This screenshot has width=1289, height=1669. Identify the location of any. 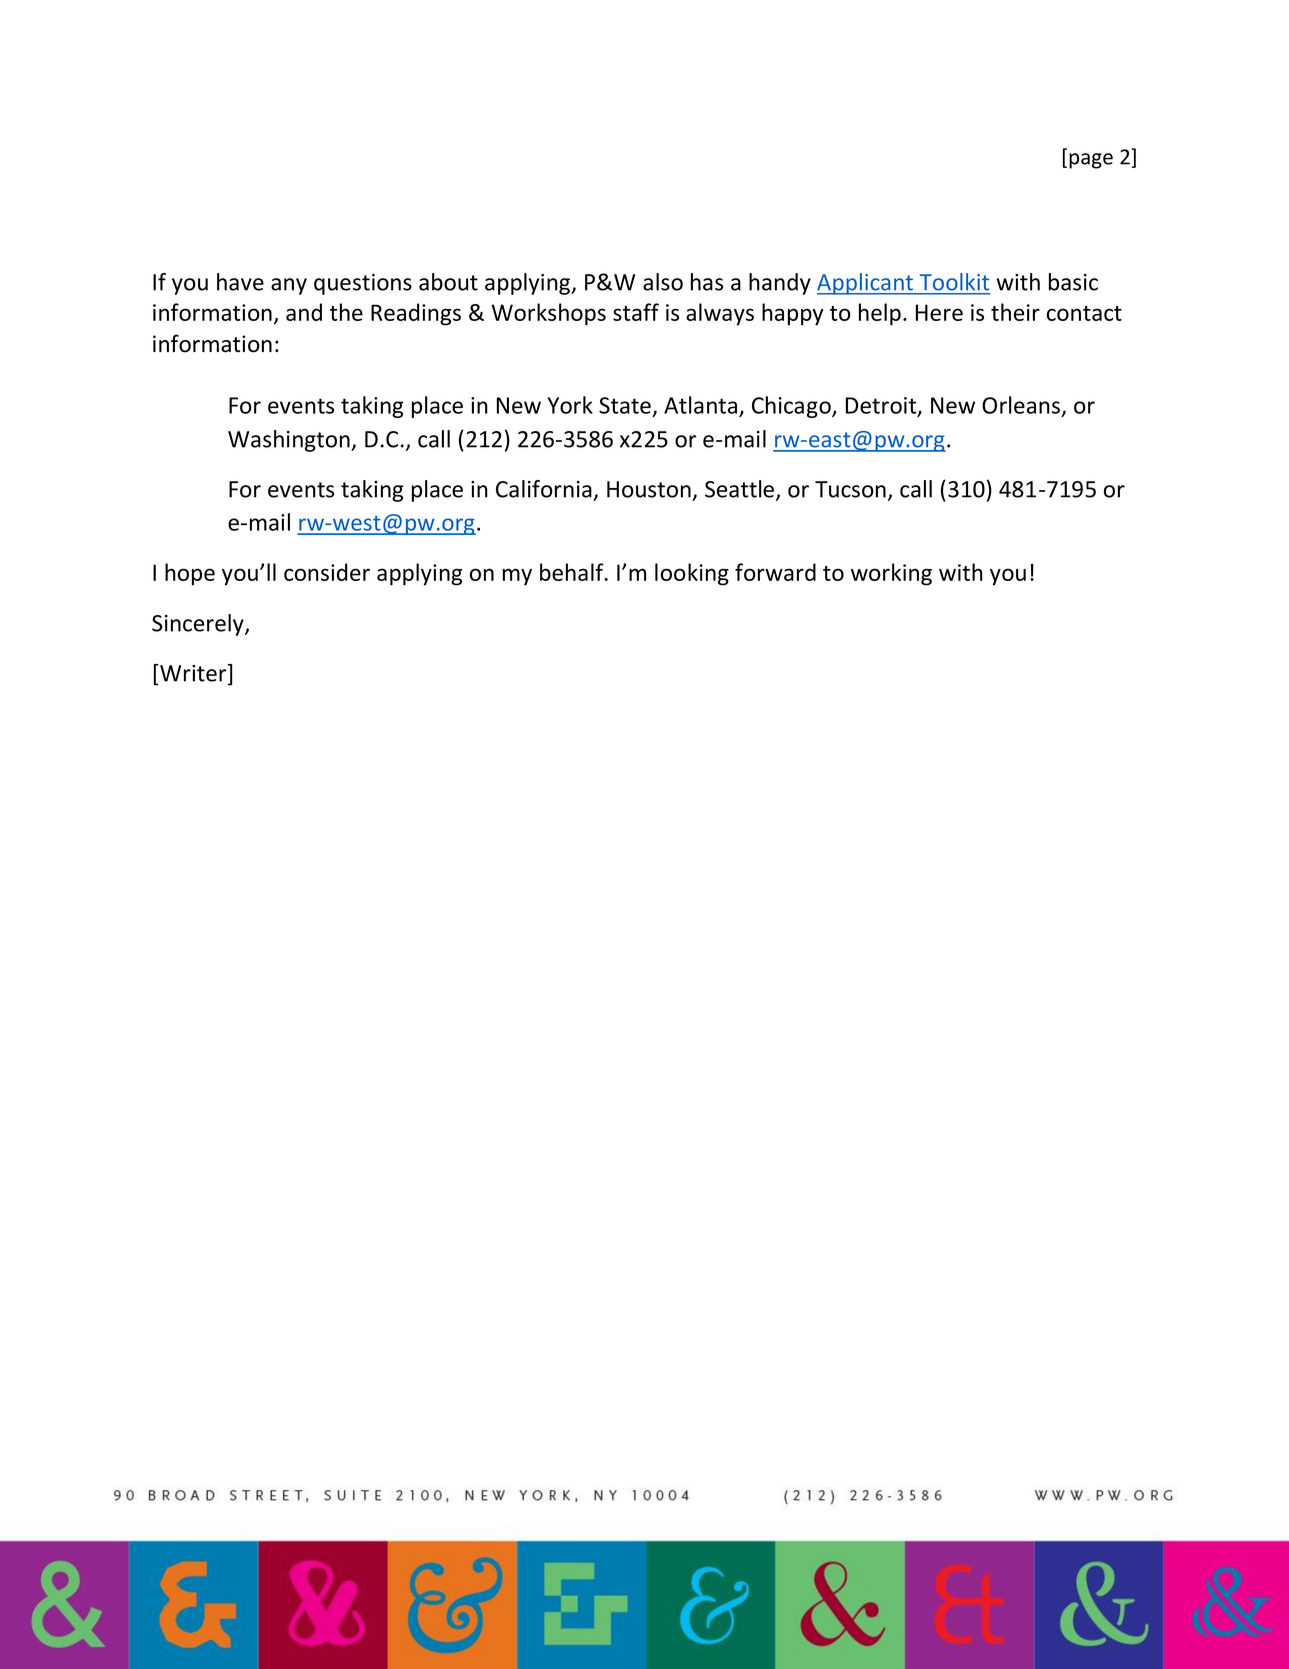
(289, 286).
